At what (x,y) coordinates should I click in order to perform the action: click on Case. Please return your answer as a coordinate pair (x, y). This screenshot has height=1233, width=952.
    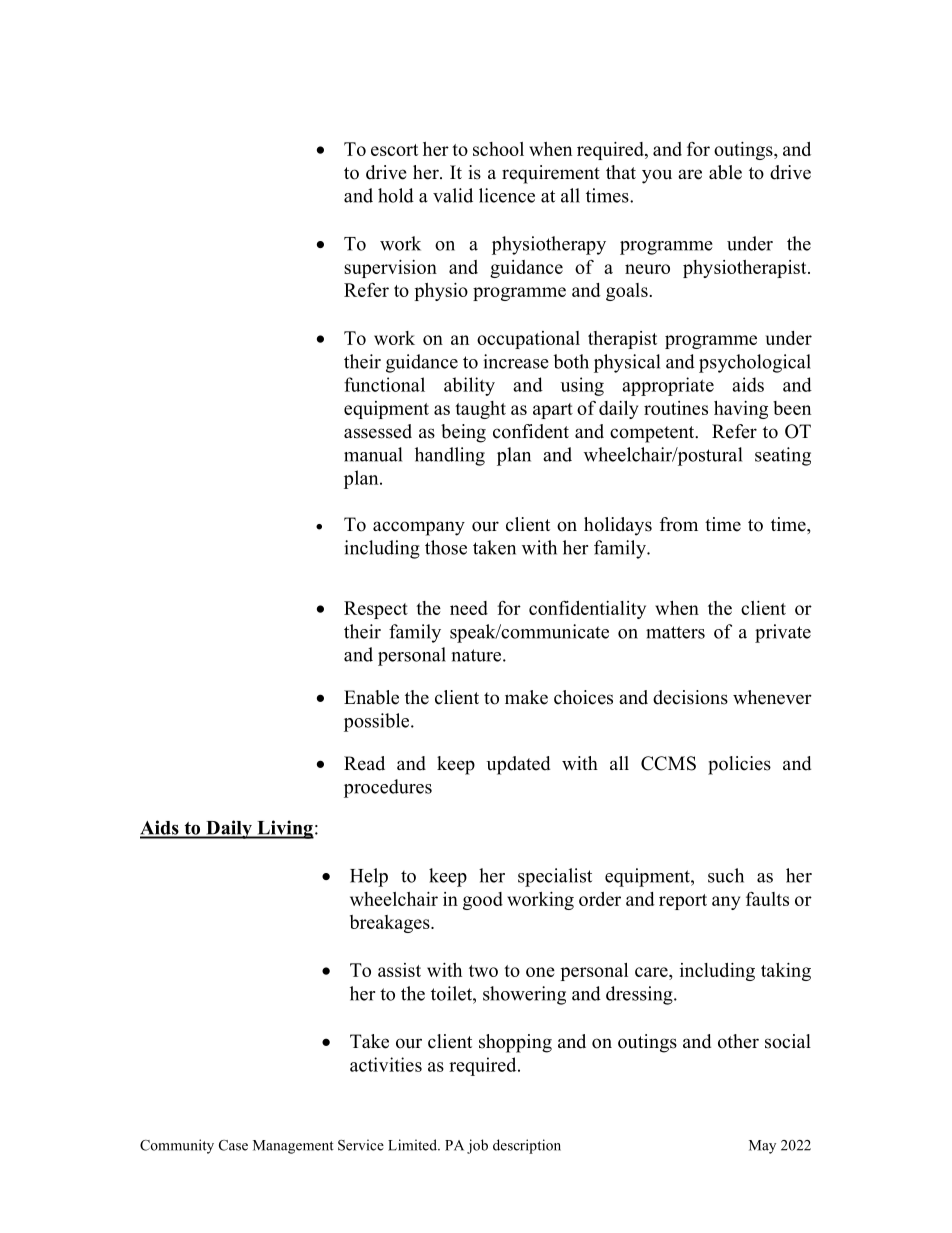
    Looking at the image, I should click on (233, 1145).
